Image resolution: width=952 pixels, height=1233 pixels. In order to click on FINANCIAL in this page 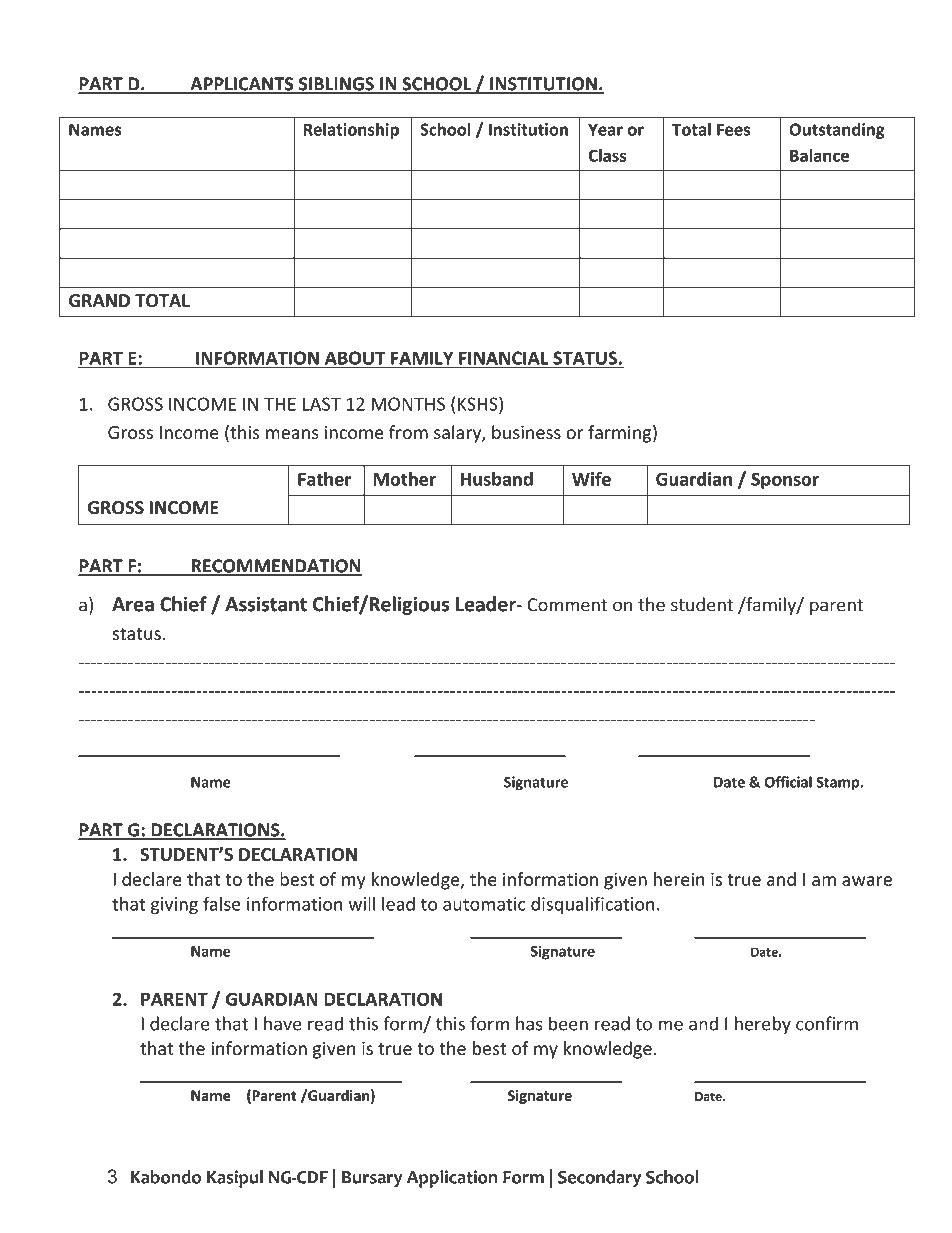, I will do `click(504, 359)`.
